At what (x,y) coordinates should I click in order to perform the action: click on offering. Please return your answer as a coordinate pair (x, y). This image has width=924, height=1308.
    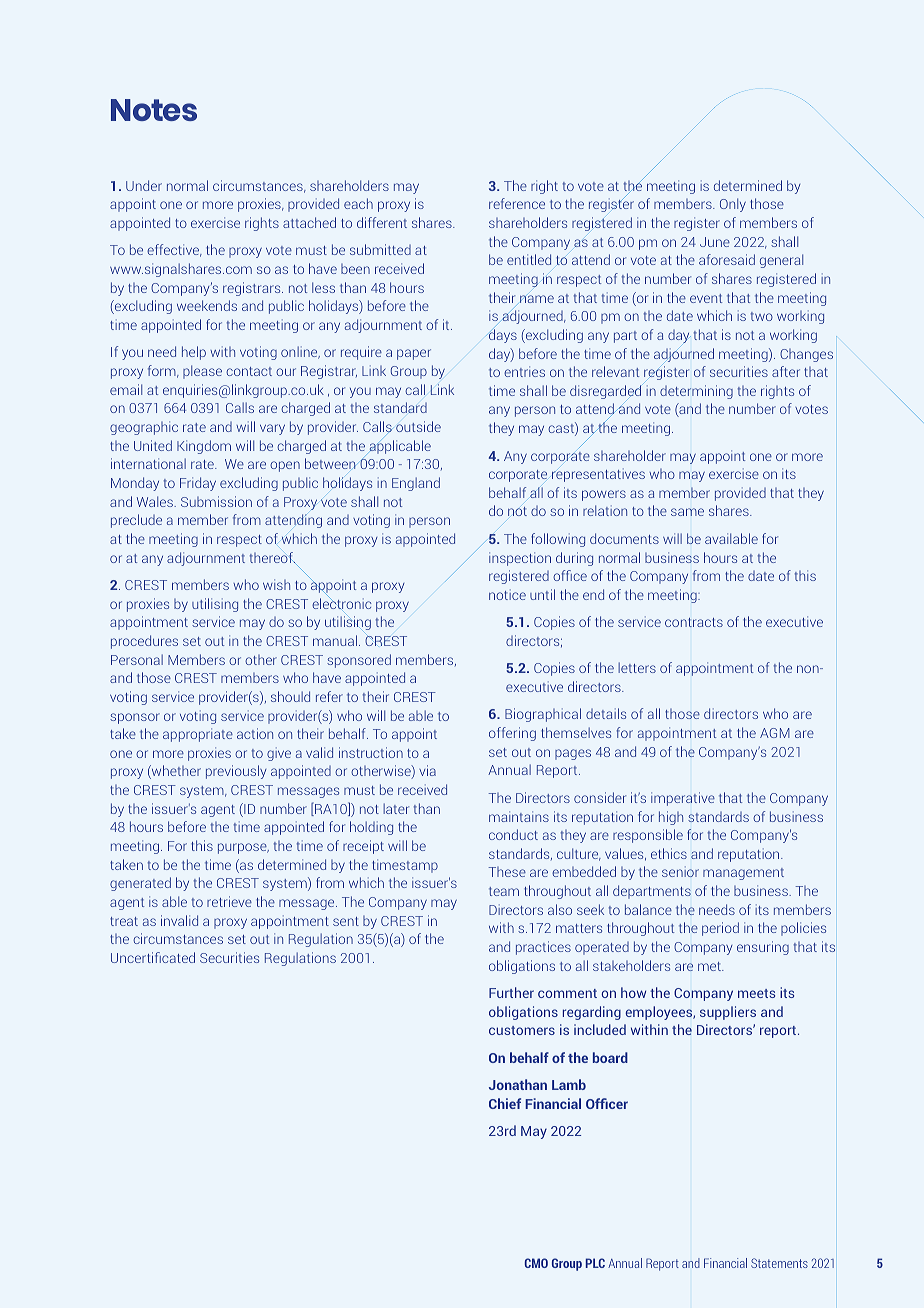
    Looking at the image, I should click on (512, 734).
